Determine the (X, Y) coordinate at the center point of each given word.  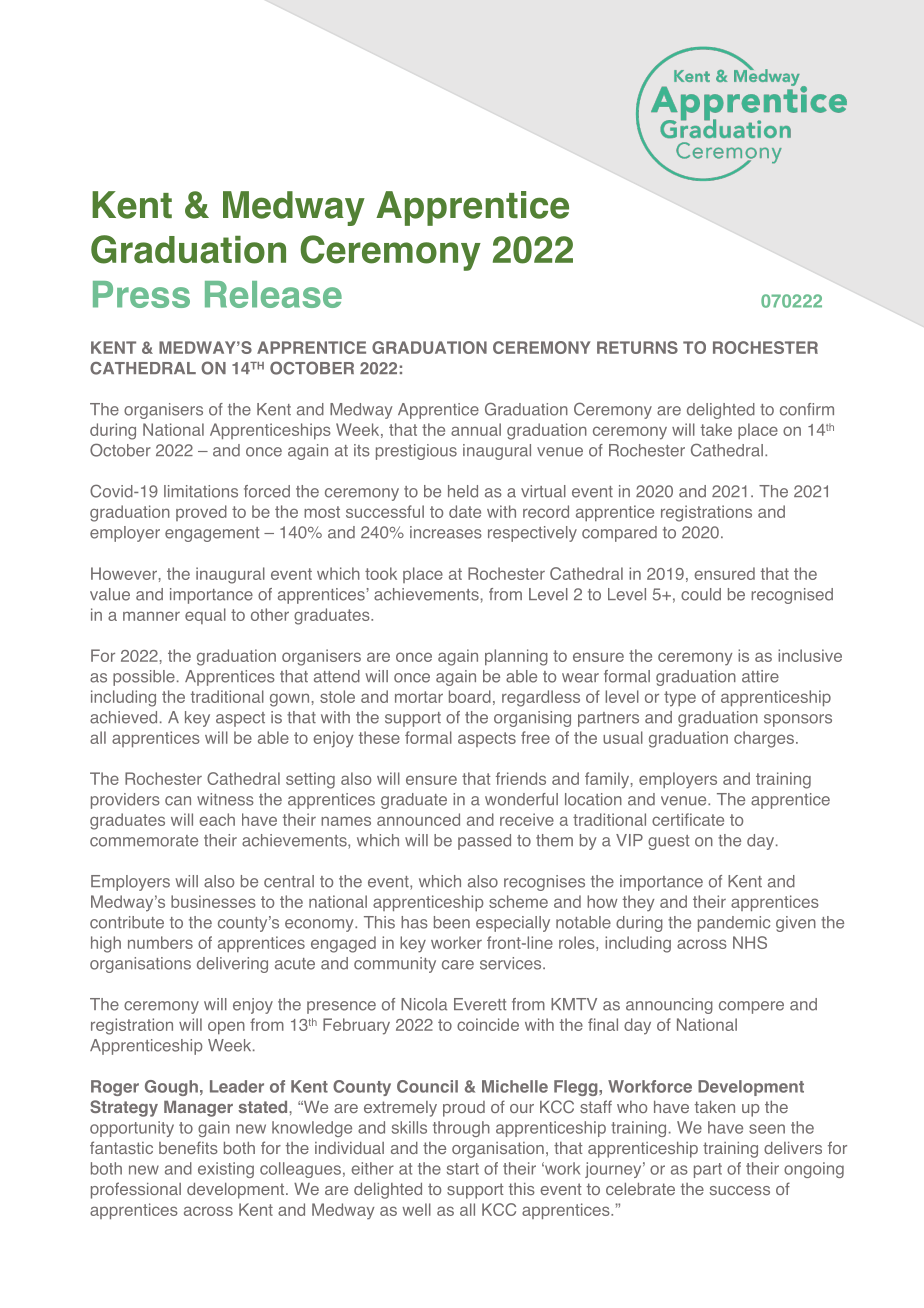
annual (476, 429)
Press (141, 294)
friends (521, 778)
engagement (212, 534)
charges (764, 739)
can (178, 801)
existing (226, 1170)
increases (446, 532)
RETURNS (637, 347)
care (458, 965)
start (463, 1169)
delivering (232, 965)
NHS (750, 942)
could (701, 594)
